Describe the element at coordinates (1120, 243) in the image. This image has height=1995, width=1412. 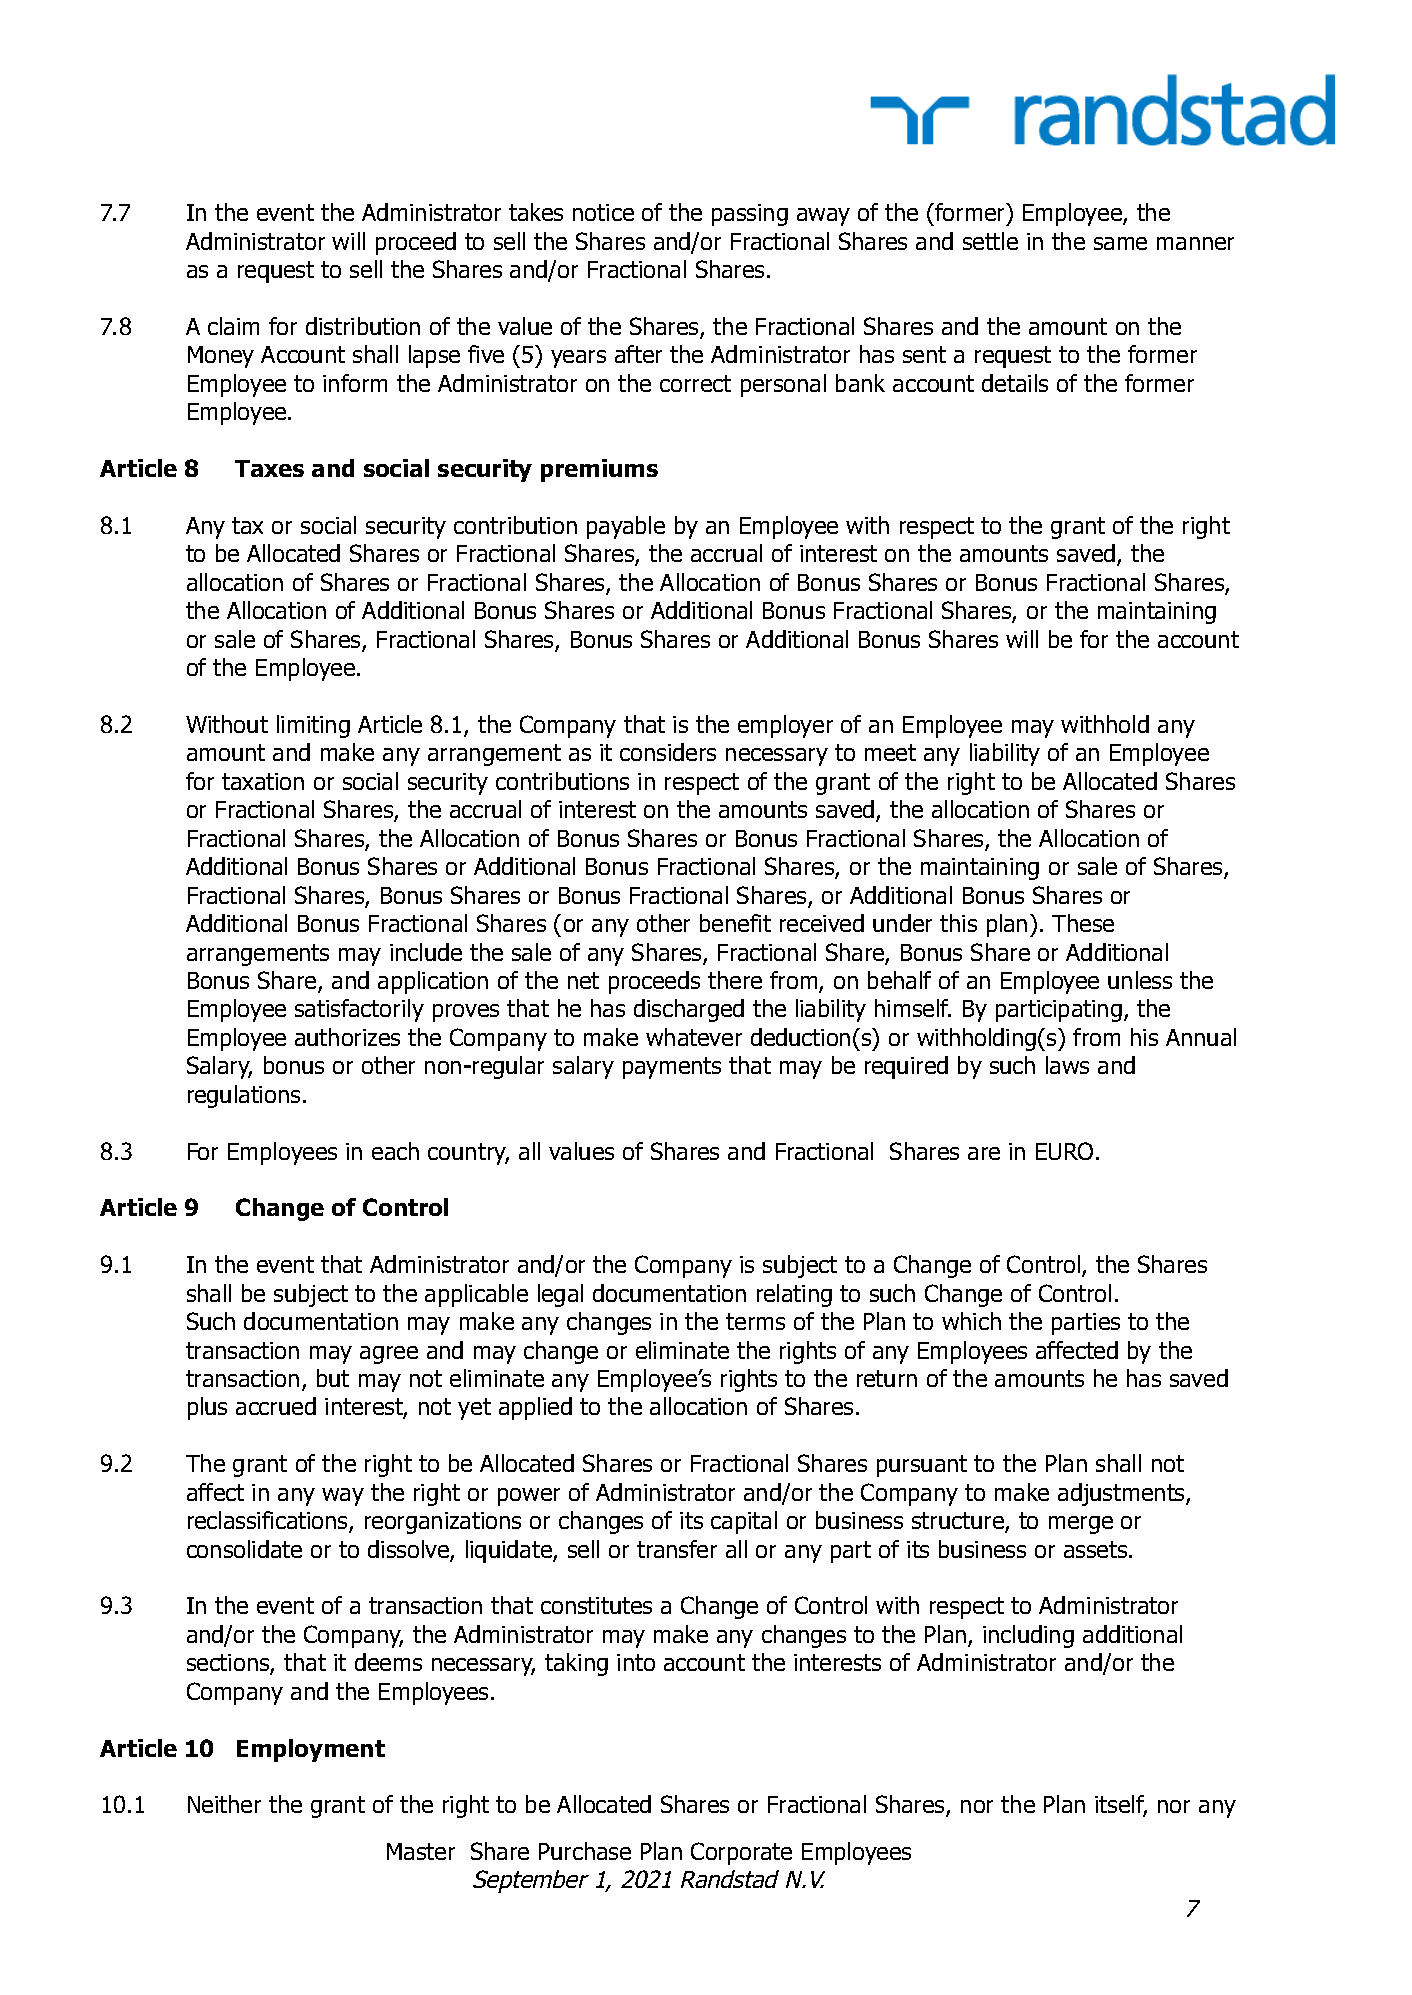
I see `same` at that location.
